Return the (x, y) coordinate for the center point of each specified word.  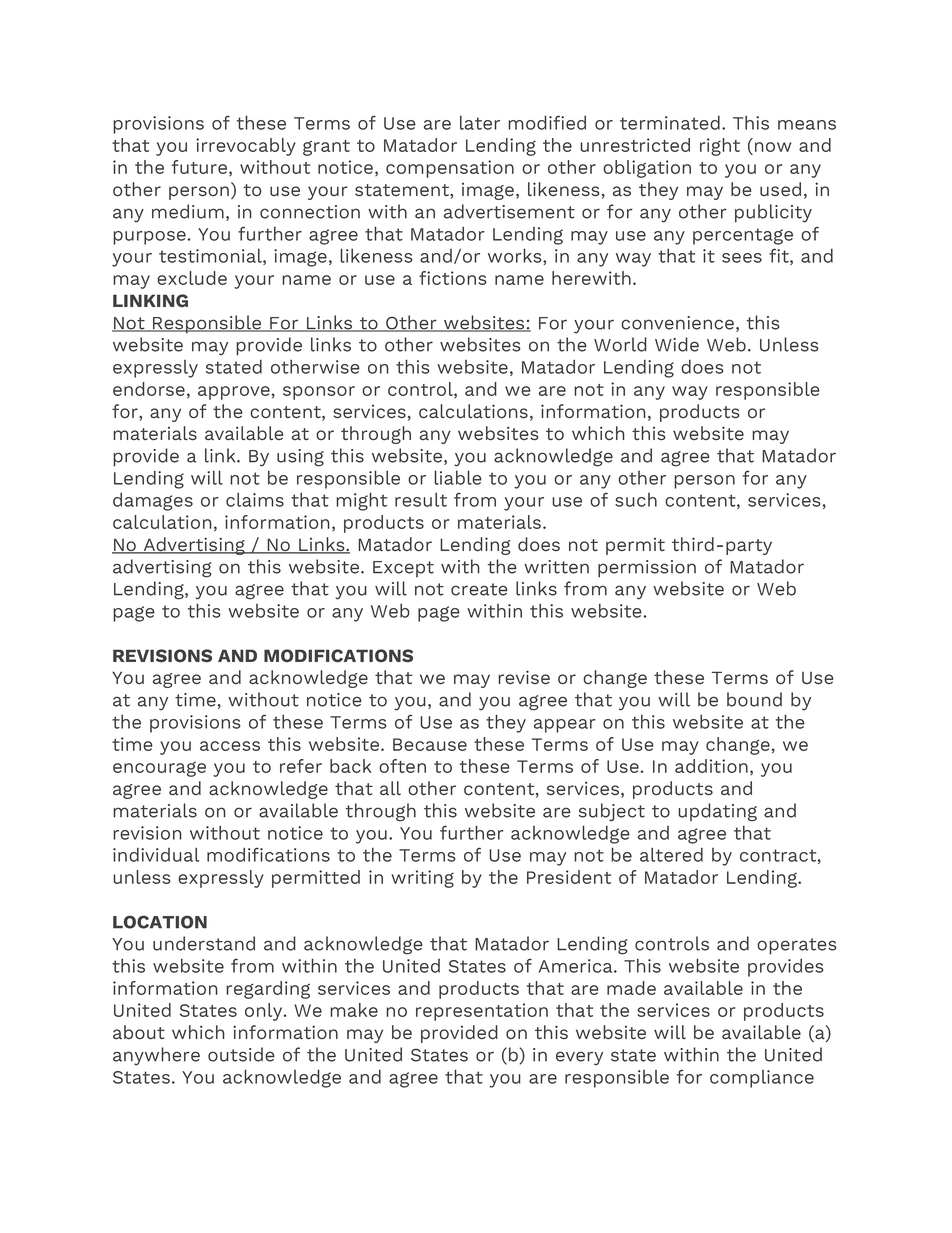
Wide (677, 344)
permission (647, 569)
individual (156, 854)
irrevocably (246, 147)
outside (241, 1054)
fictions (453, 278)
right (720, 147)
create (479, 589)
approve (234, 393)
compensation (450, 169)
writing (423, 879)
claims (255, 499)
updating (717, 812)
